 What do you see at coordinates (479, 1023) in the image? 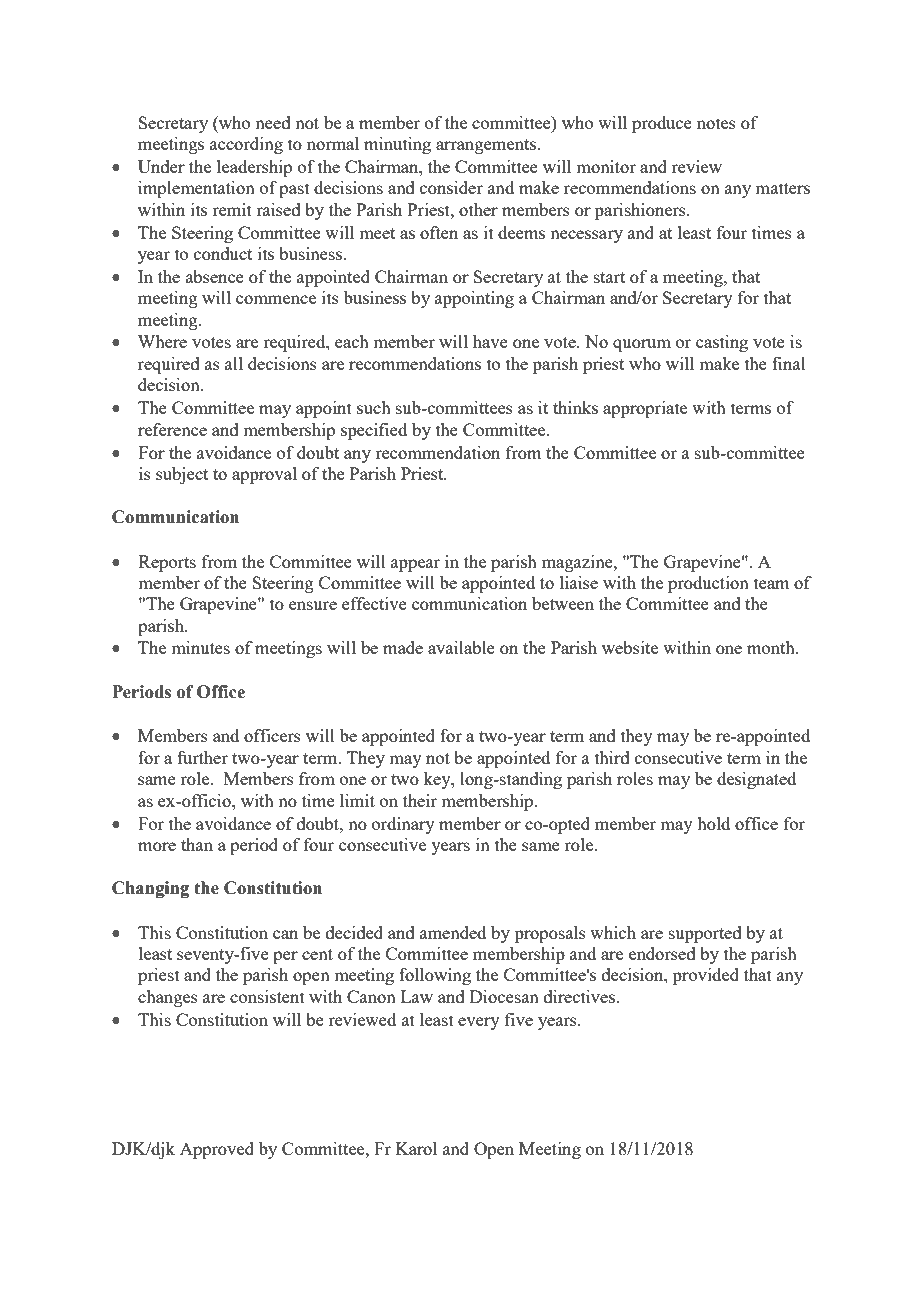
I see `every` at bounding box center [479, 1023].
